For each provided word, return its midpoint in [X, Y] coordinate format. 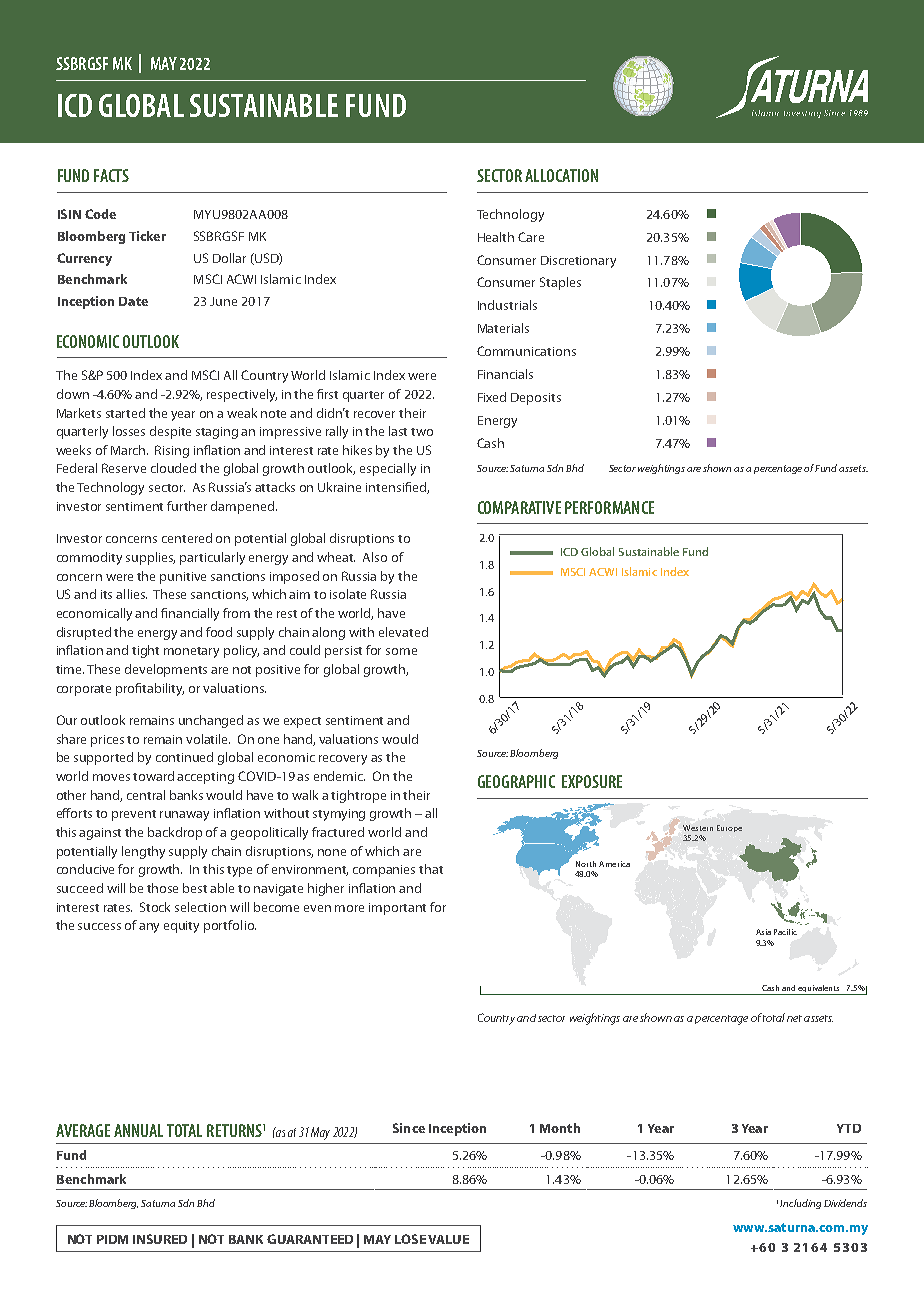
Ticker [147, 236]
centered [187, 538]
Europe [729, 828]
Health [496, 237]
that [431, 869]
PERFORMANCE [609, 507]
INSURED [160, 1239]
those [162, 888]
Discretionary [578, 262]
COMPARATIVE [519, 507]
